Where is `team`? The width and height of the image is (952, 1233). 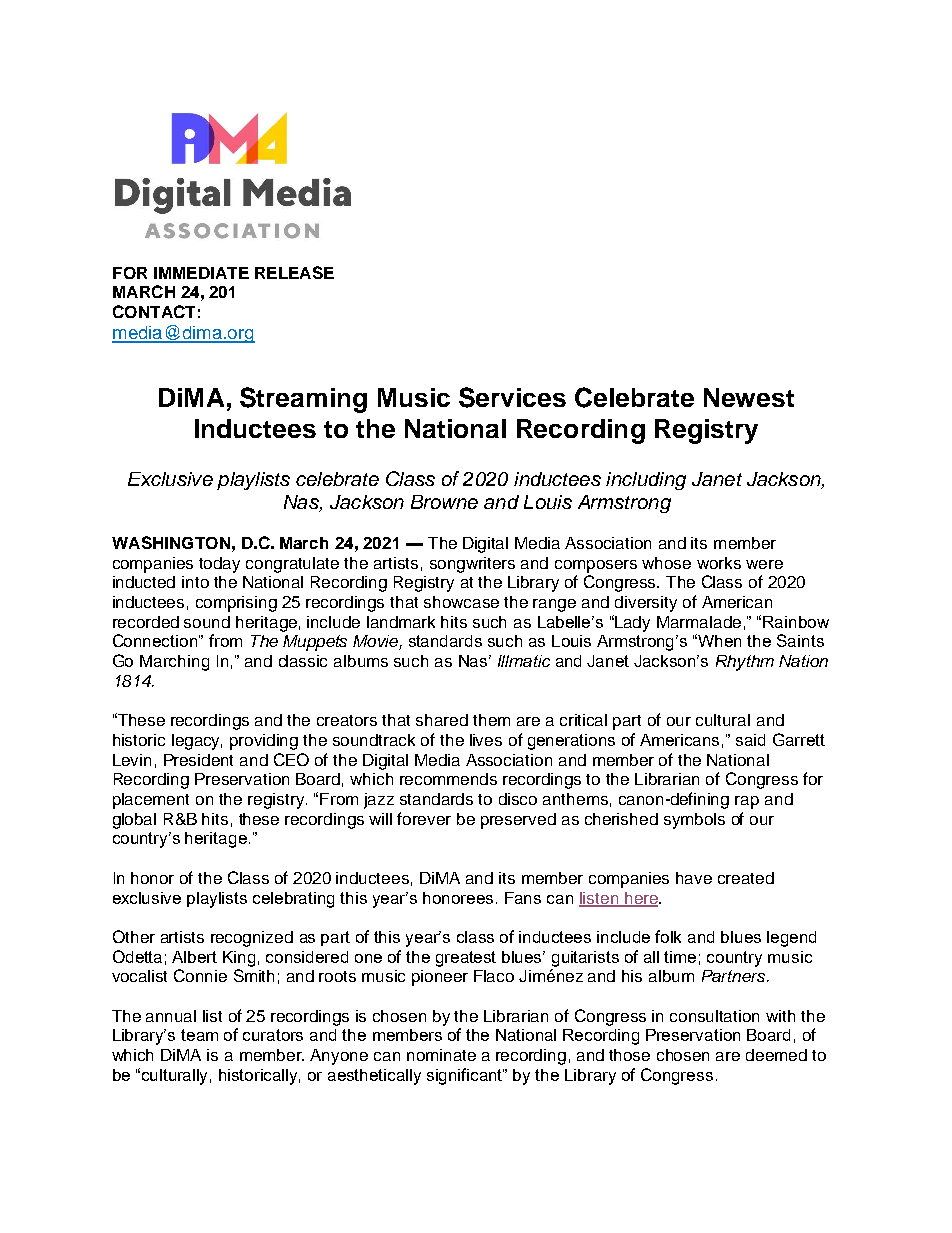 team is located at coordinates (199, 1035).
